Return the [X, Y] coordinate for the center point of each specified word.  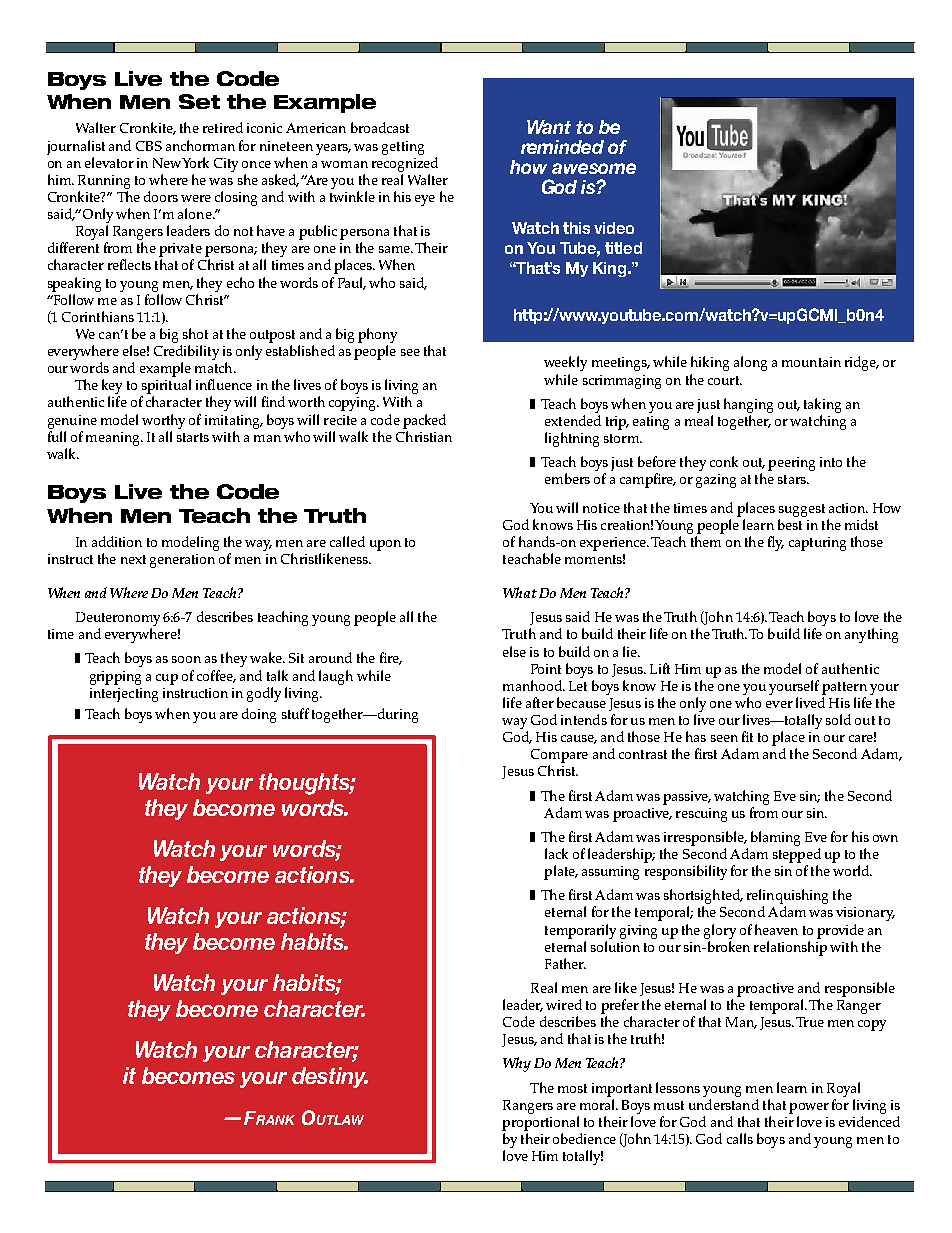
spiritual [166, 388]
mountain [811, 362]
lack [556, 853]
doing [259, 715]
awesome [594, 168]
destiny [330, 1077]
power [809, 1108]
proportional [540, 1123]
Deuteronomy [118, 620]
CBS [149, 146]
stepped [797, 855]
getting [403, 148]
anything [871, 635]
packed [424, 421]
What [520, 592]
